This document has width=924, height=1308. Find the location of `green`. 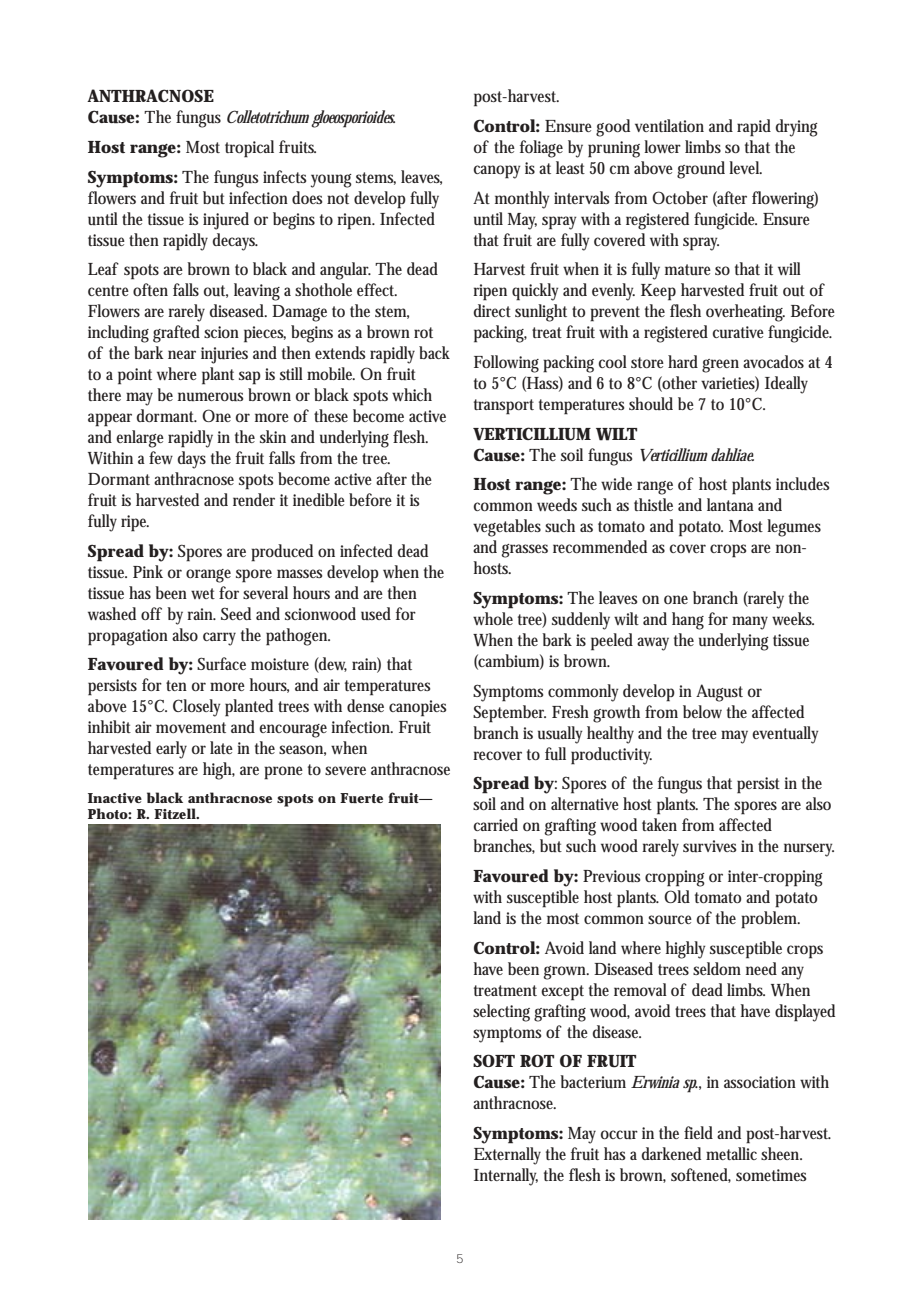

green is located at coordinates (720, 366).
